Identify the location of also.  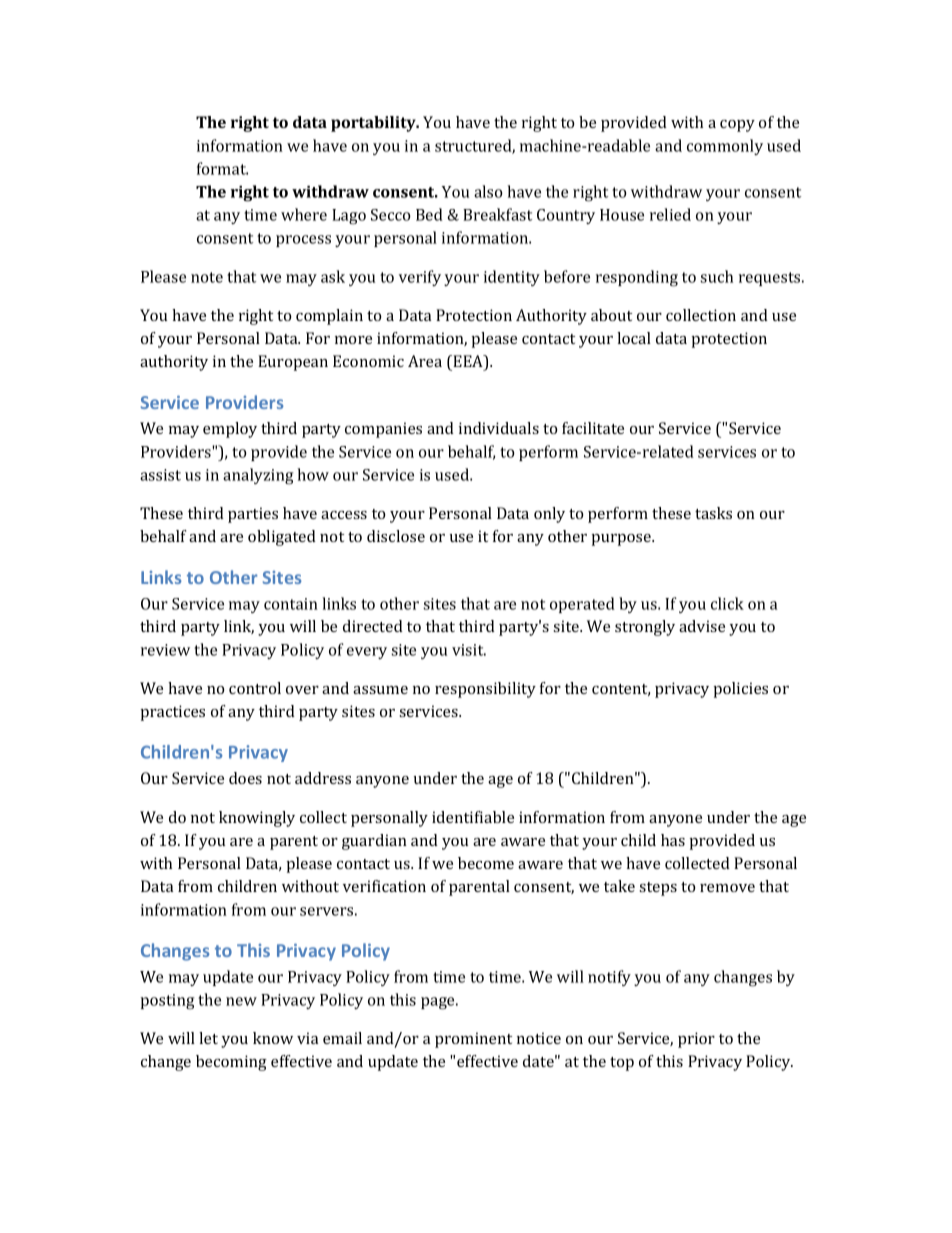
(488, 191).
